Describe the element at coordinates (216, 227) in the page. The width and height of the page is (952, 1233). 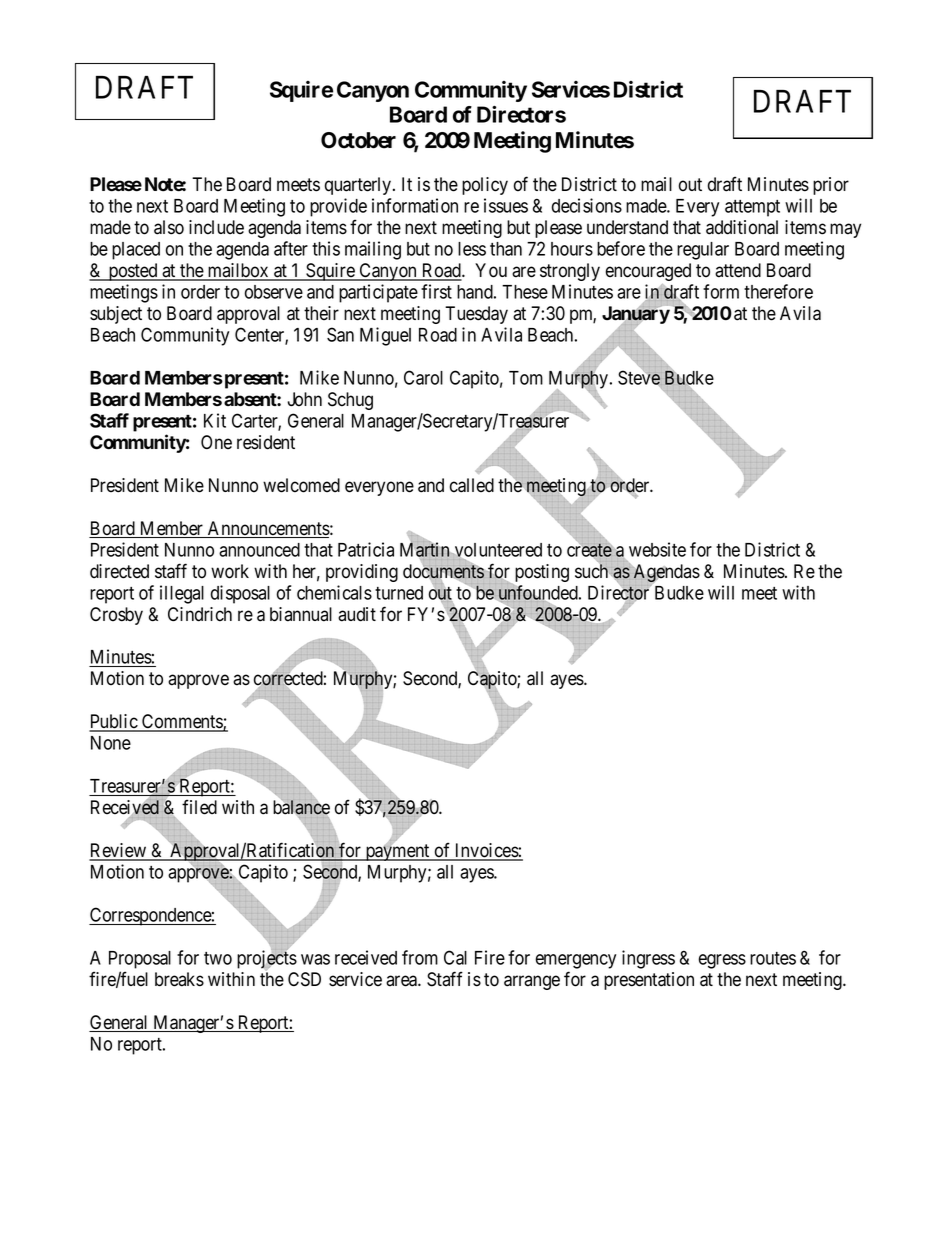
I see `include` at that location.
